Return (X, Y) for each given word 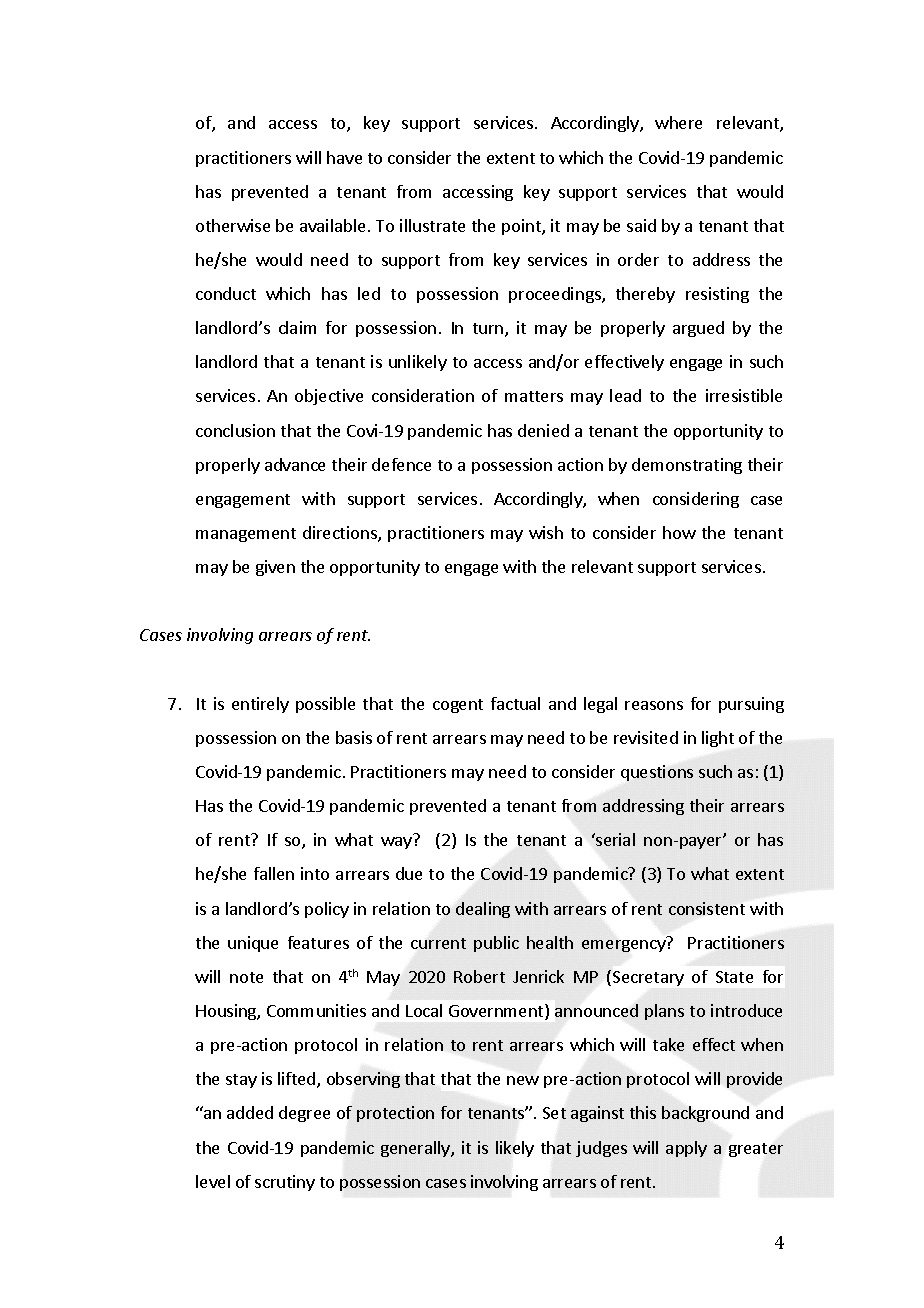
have (344, 157)
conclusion (235, 430)
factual (515, 703)
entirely (260, 705)
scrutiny (285, 1183)
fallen (274, 873)
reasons (654, 705)
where (678, 122)
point (522, 227)
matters (534, 396)
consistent (707, 908)
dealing (483, 910)
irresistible (744, 395)
